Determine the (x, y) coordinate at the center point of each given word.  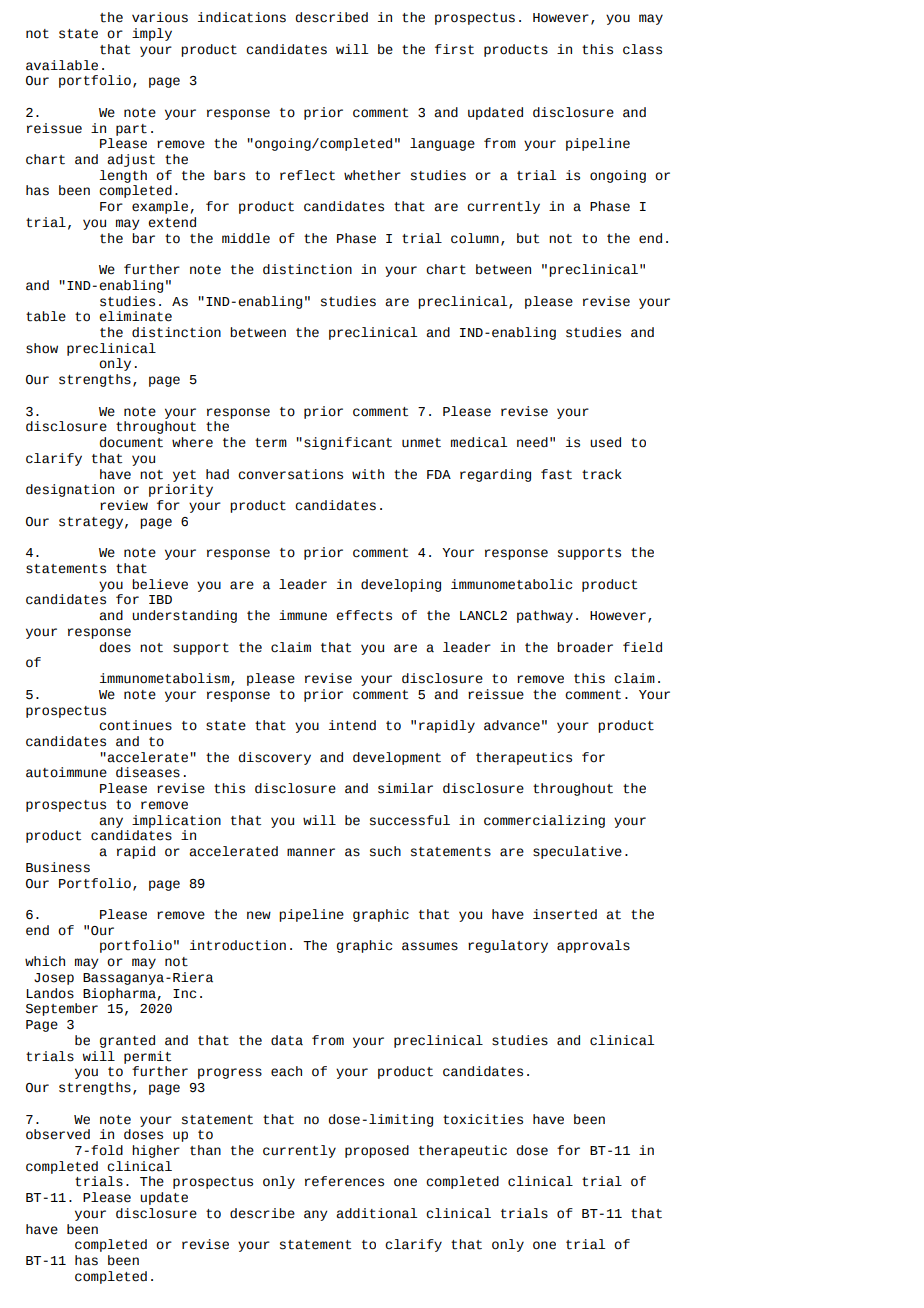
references (344, 1181)
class (642, 49)
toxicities (483, 1119)
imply (152, 34)
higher (156, 1151)
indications (242, 17)
